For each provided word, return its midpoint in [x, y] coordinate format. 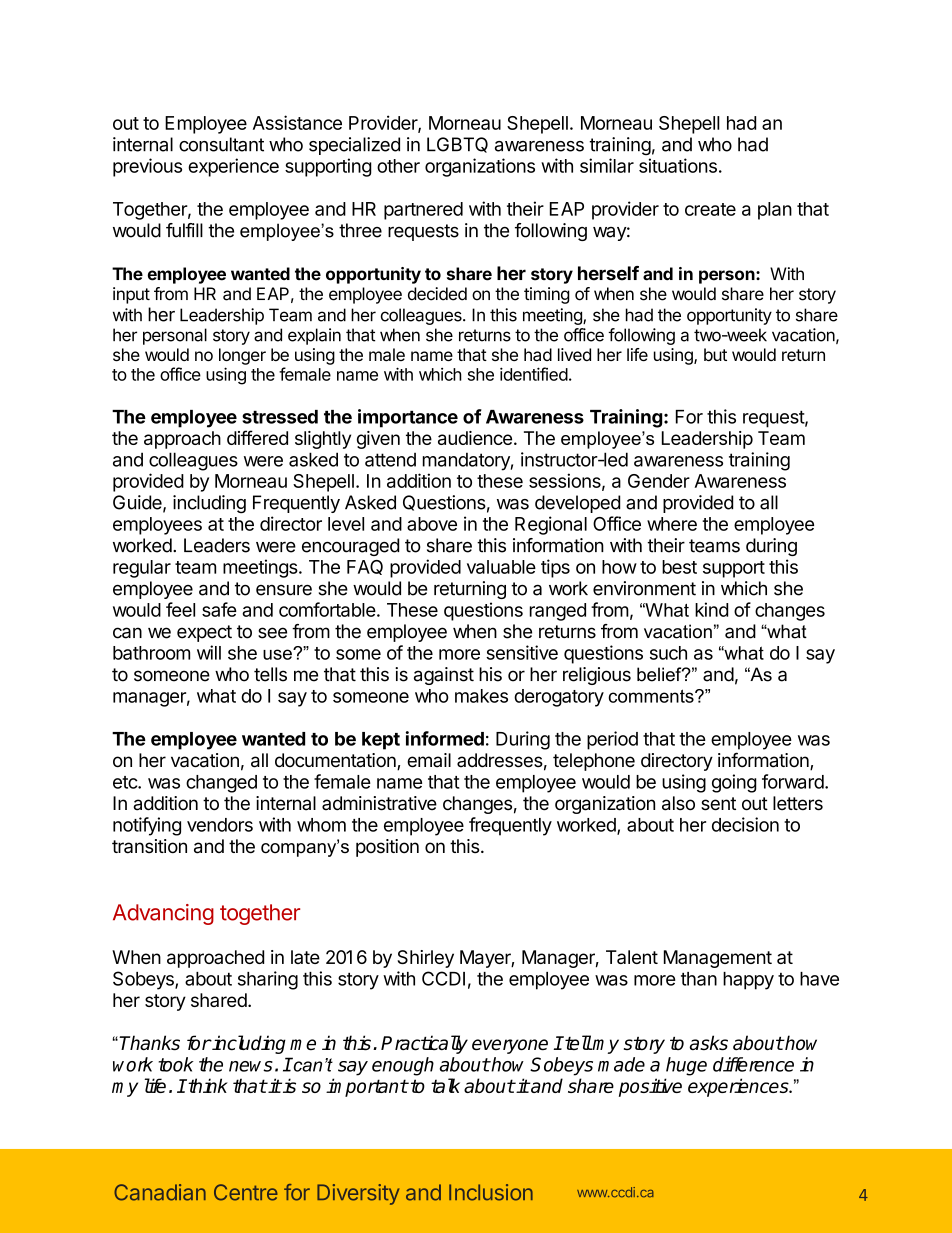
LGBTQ [457, 145]
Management [718, 959]
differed [257, 437]
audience [475, 438]
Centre [246, 1192]
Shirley [425, 959]
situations [678, 165]
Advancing [163, 914]
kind [711, 609]
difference [753, 1064]
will [209, 652]
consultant [221, 144]
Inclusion [491, 1192]
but [715, 354]
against [444, 676]
